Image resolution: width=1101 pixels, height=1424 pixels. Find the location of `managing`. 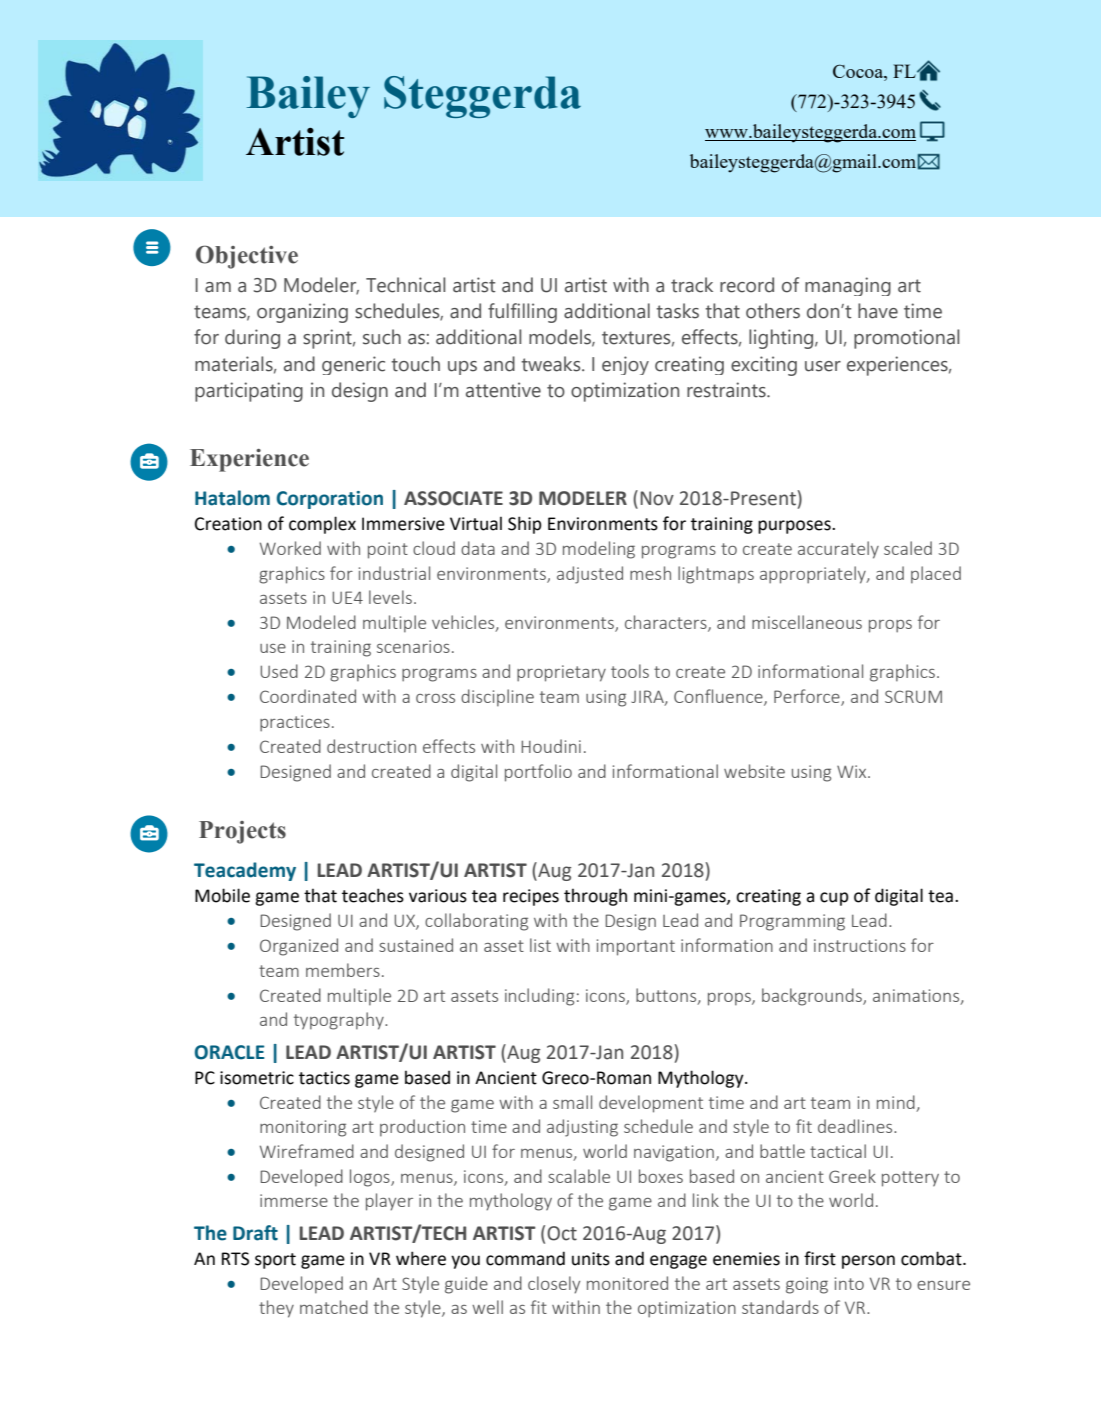

managing is located at coordinates (848, 286).
